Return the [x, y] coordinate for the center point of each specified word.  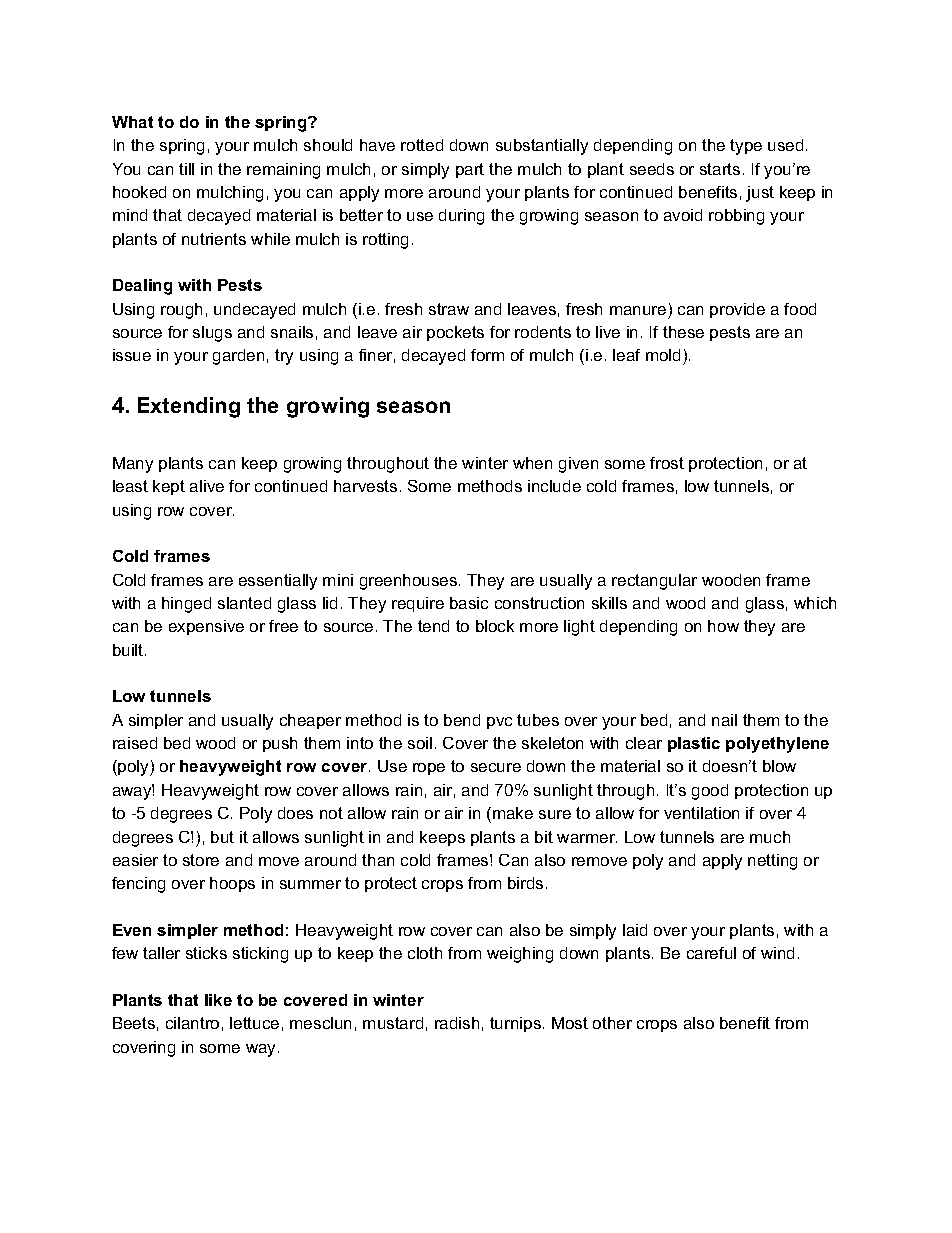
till [186, 169]
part [470, 170]
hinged [186, 605]
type [746, 147]
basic [469, 603]
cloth [425, 953]
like [218, 1000]
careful [711, 953]
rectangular [654, 582]
